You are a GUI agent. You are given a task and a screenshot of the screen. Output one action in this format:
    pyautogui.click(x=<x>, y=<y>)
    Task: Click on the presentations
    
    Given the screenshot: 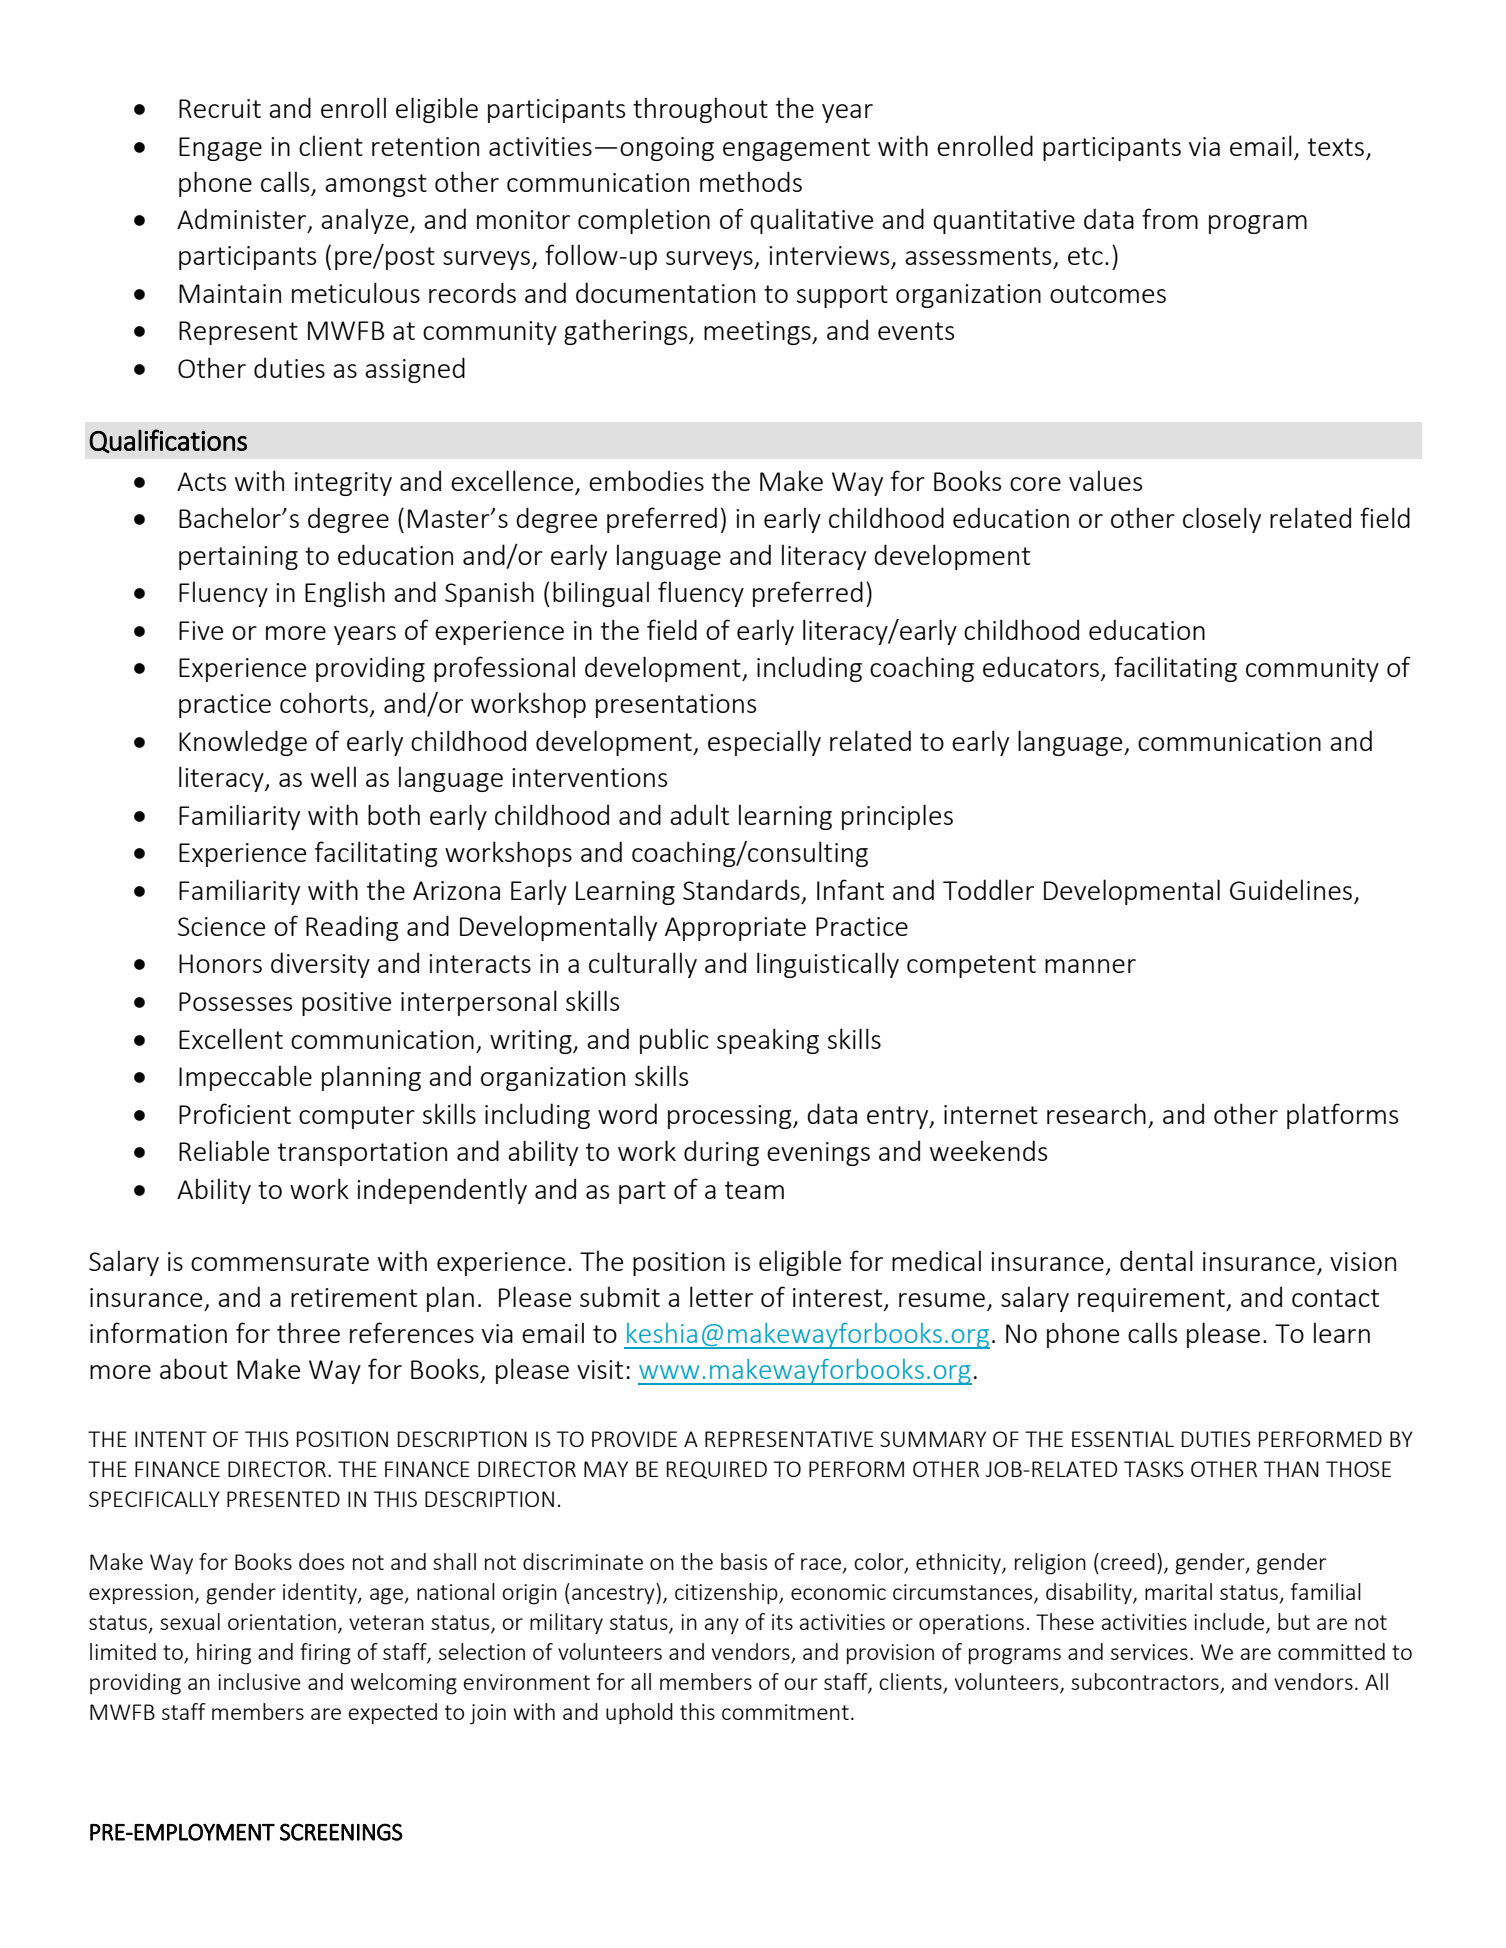 What is the action you would take?
    pyautogui.click(x=676, y=706)
